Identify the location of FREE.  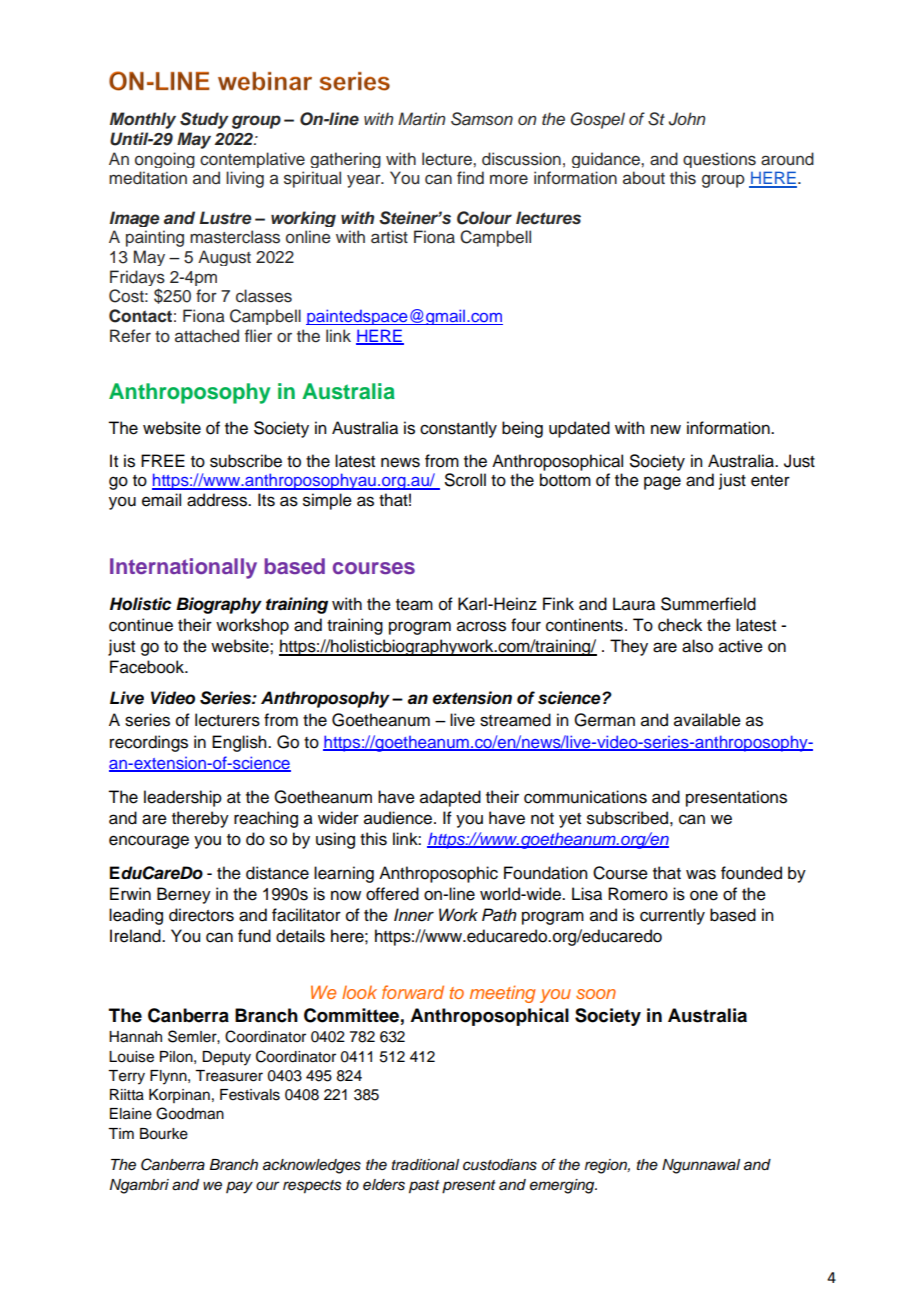
(163, 460).
